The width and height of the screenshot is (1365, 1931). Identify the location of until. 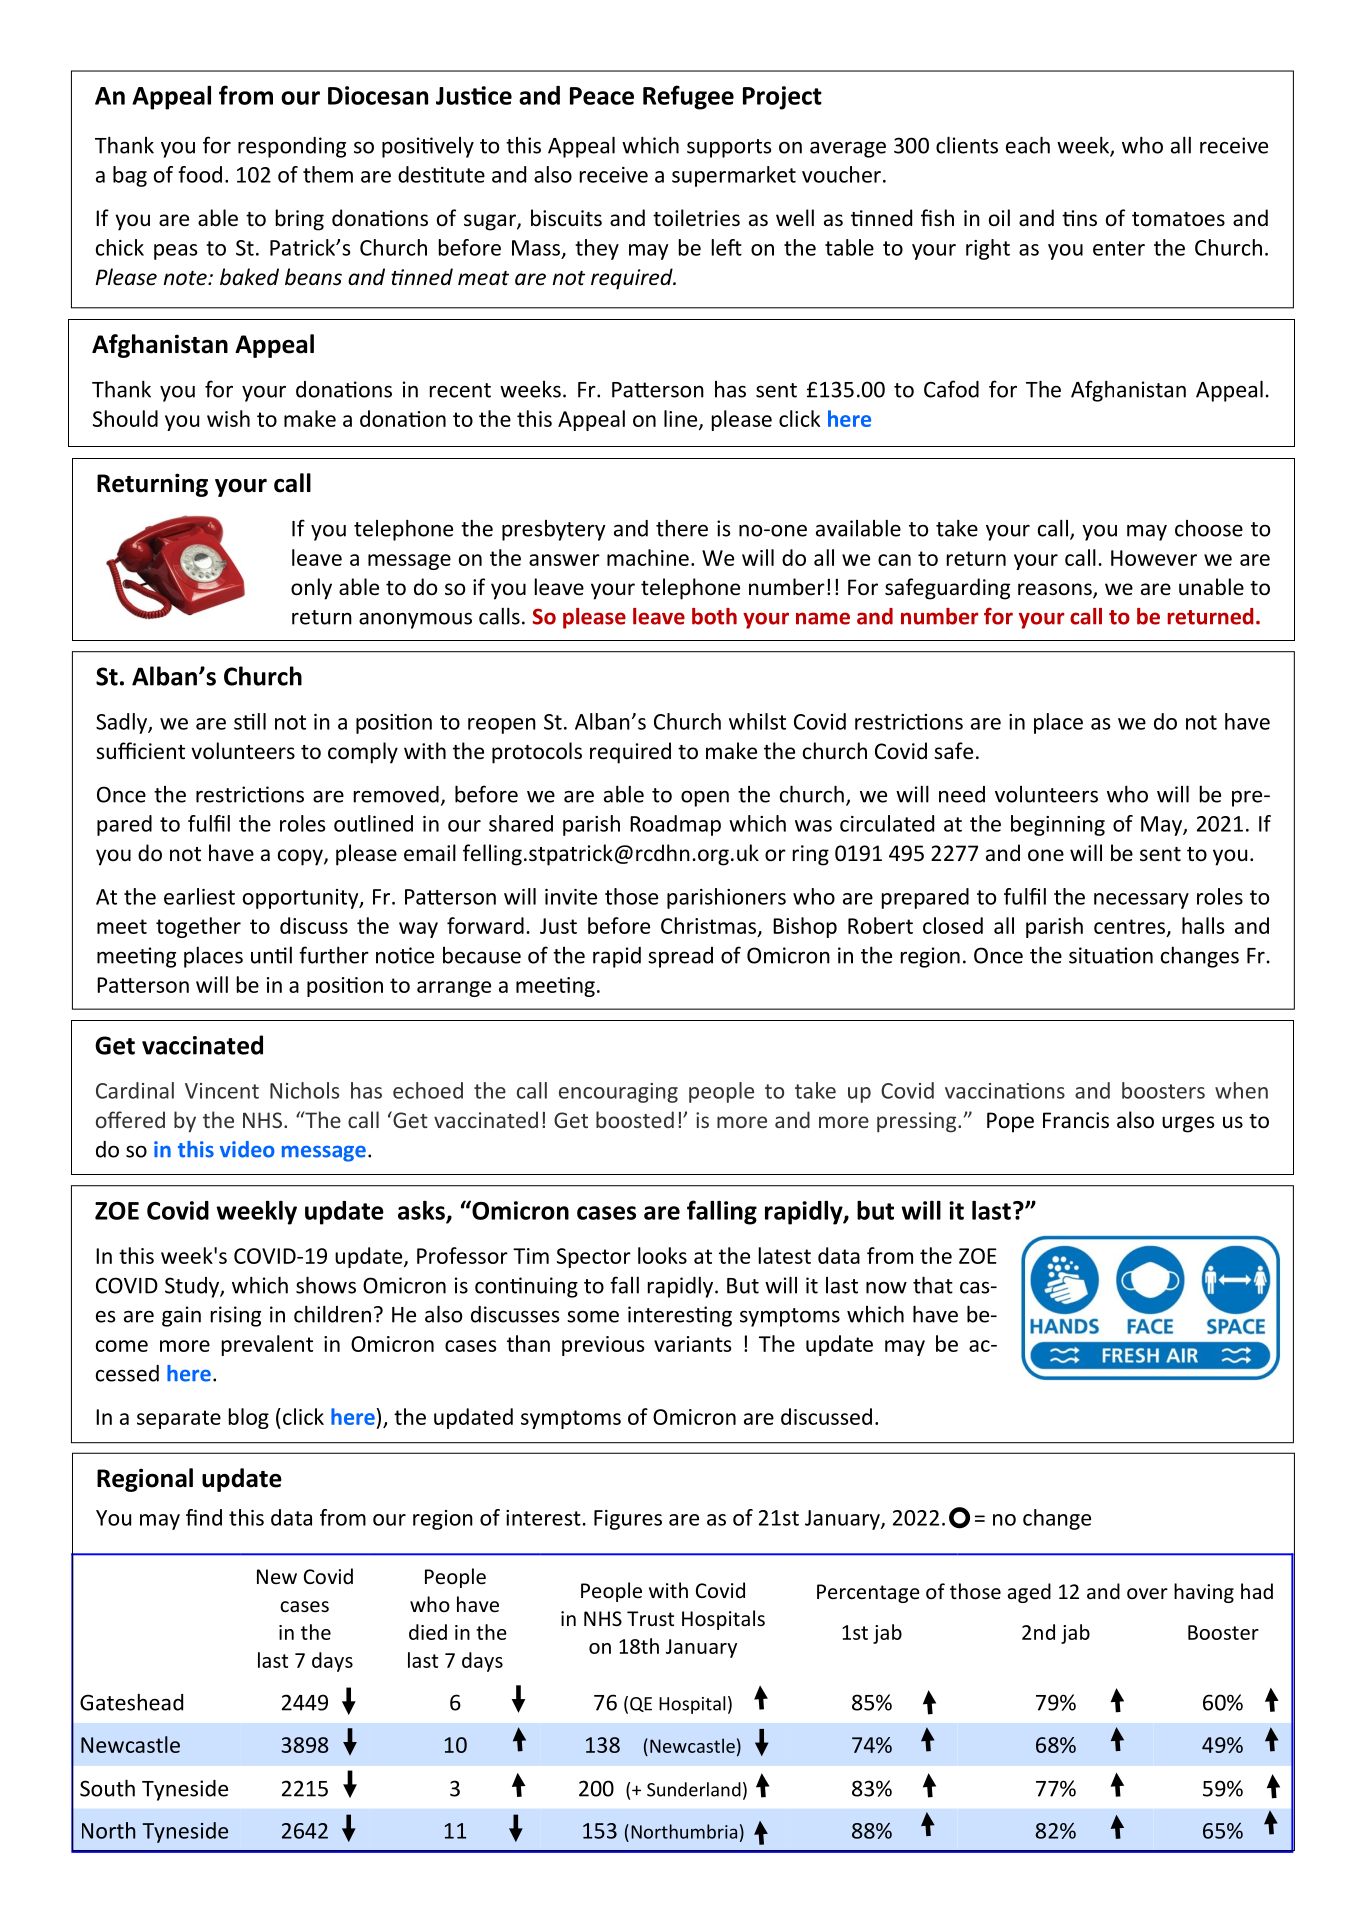
(271, 955).
